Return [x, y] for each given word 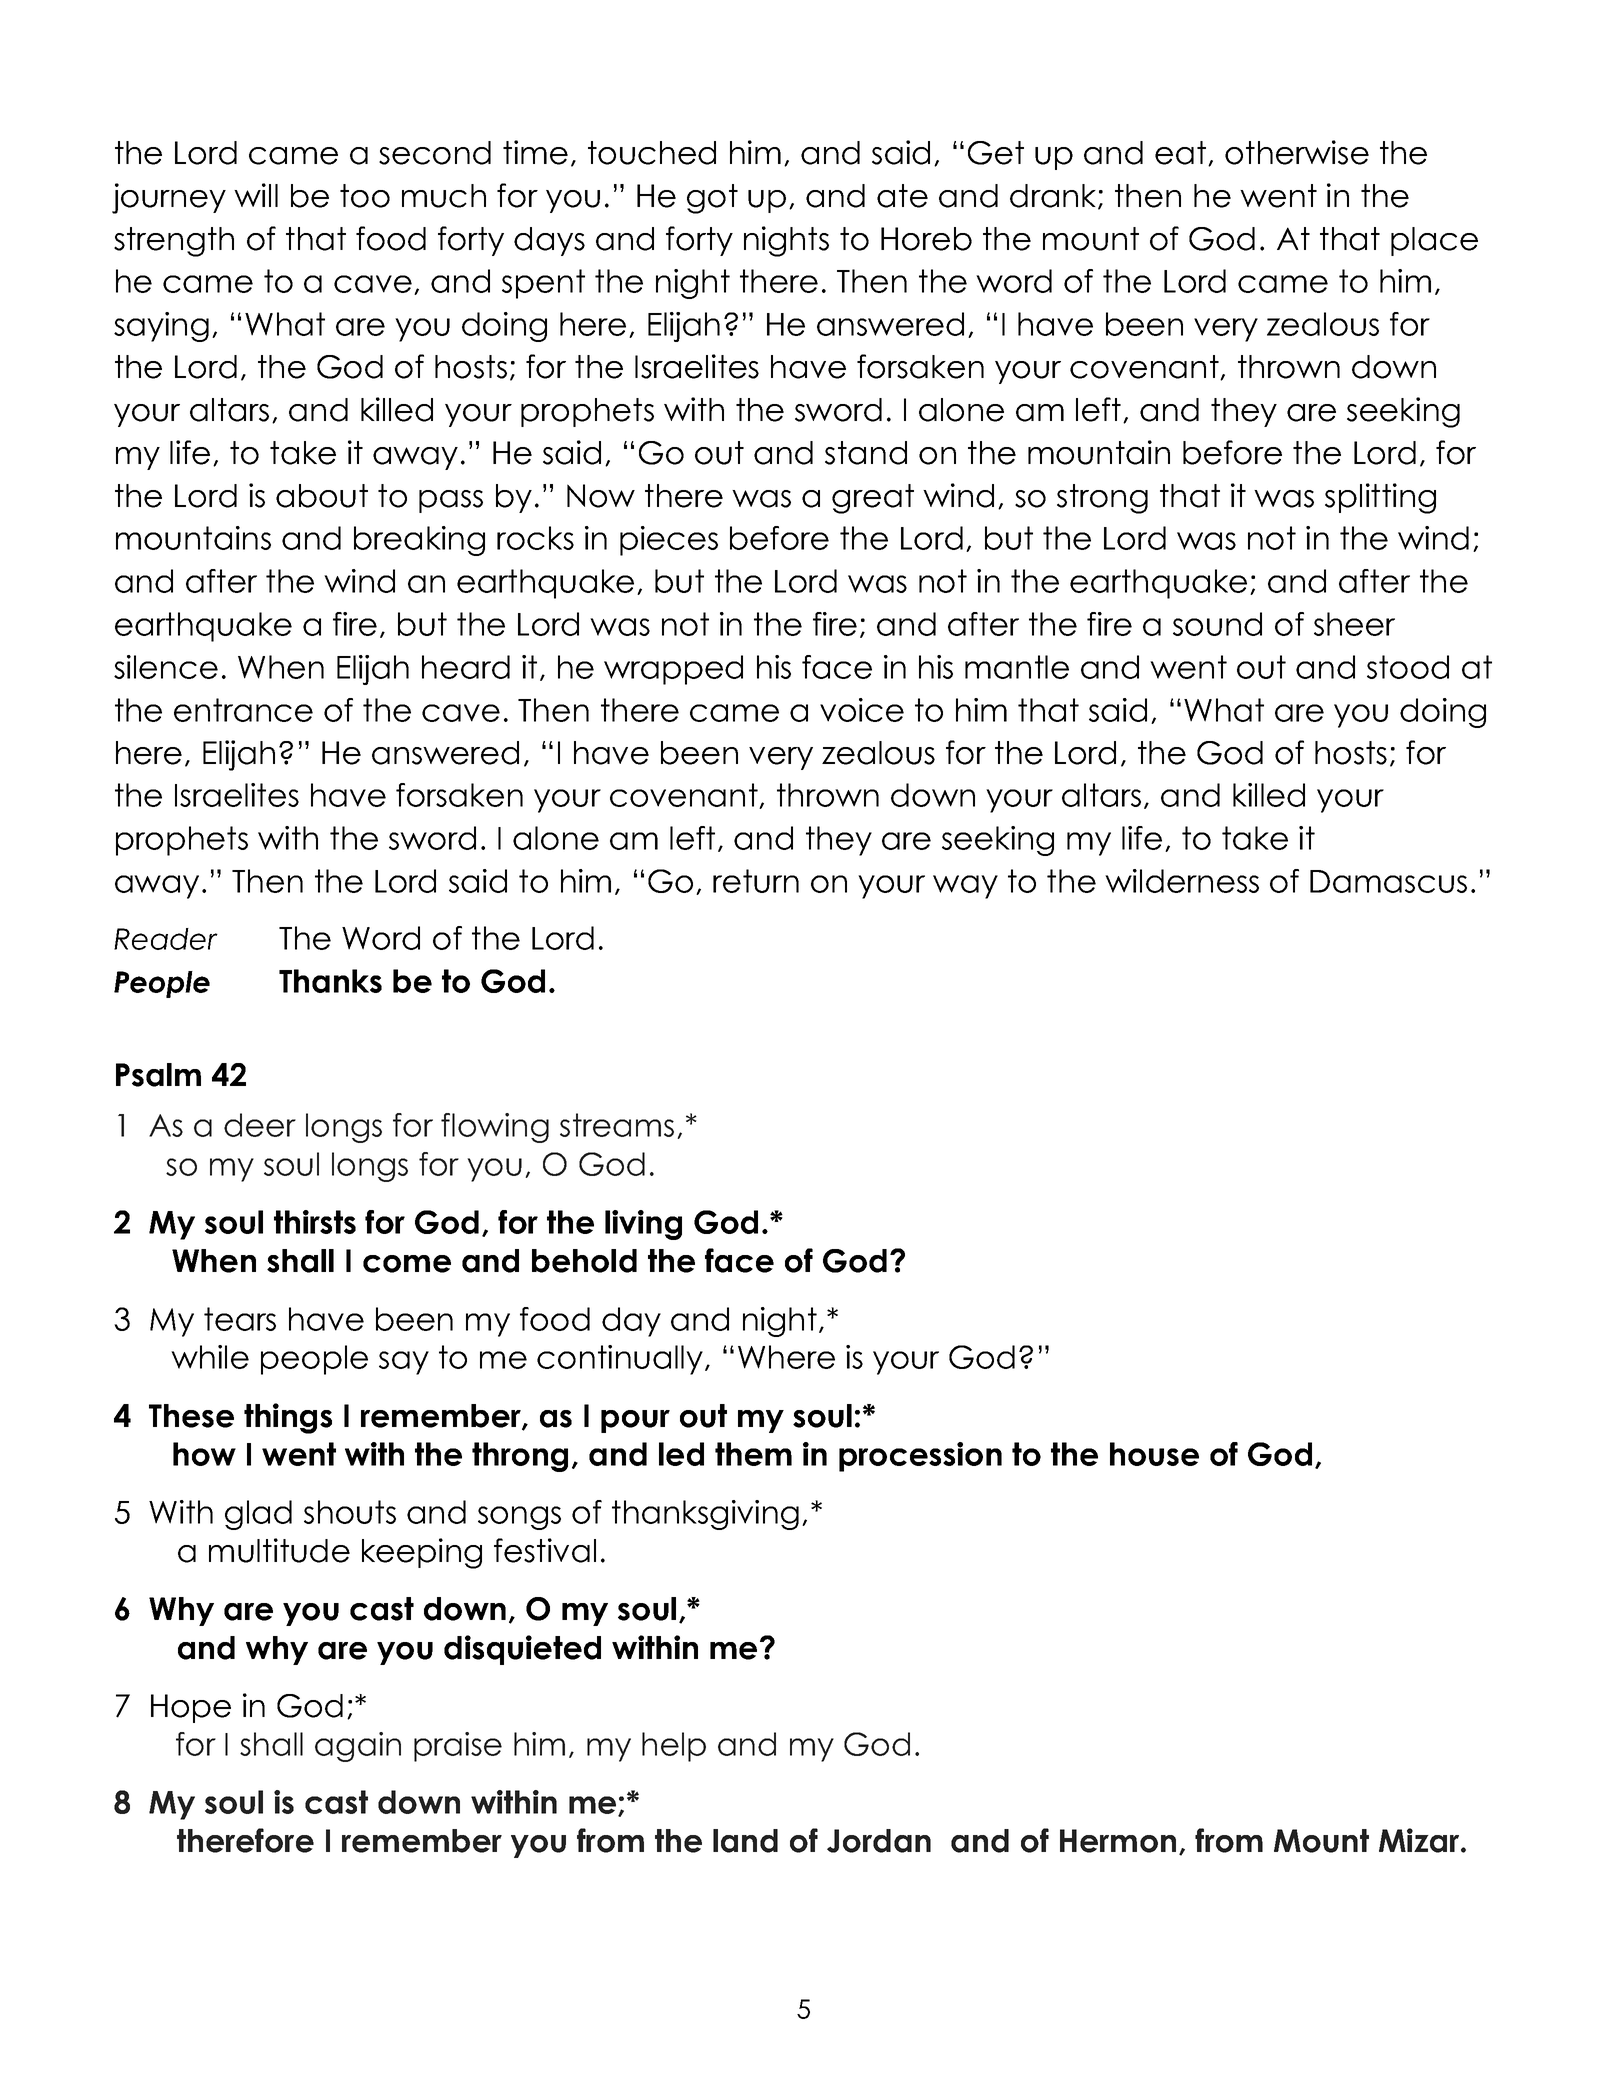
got [712, 199]
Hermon [1118, 1841]
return [756, 881]
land [745, 1841]
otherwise [1297, 152]
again [358, 1747]
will [256, 195]
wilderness [1182, 881]
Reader [166, 939]
